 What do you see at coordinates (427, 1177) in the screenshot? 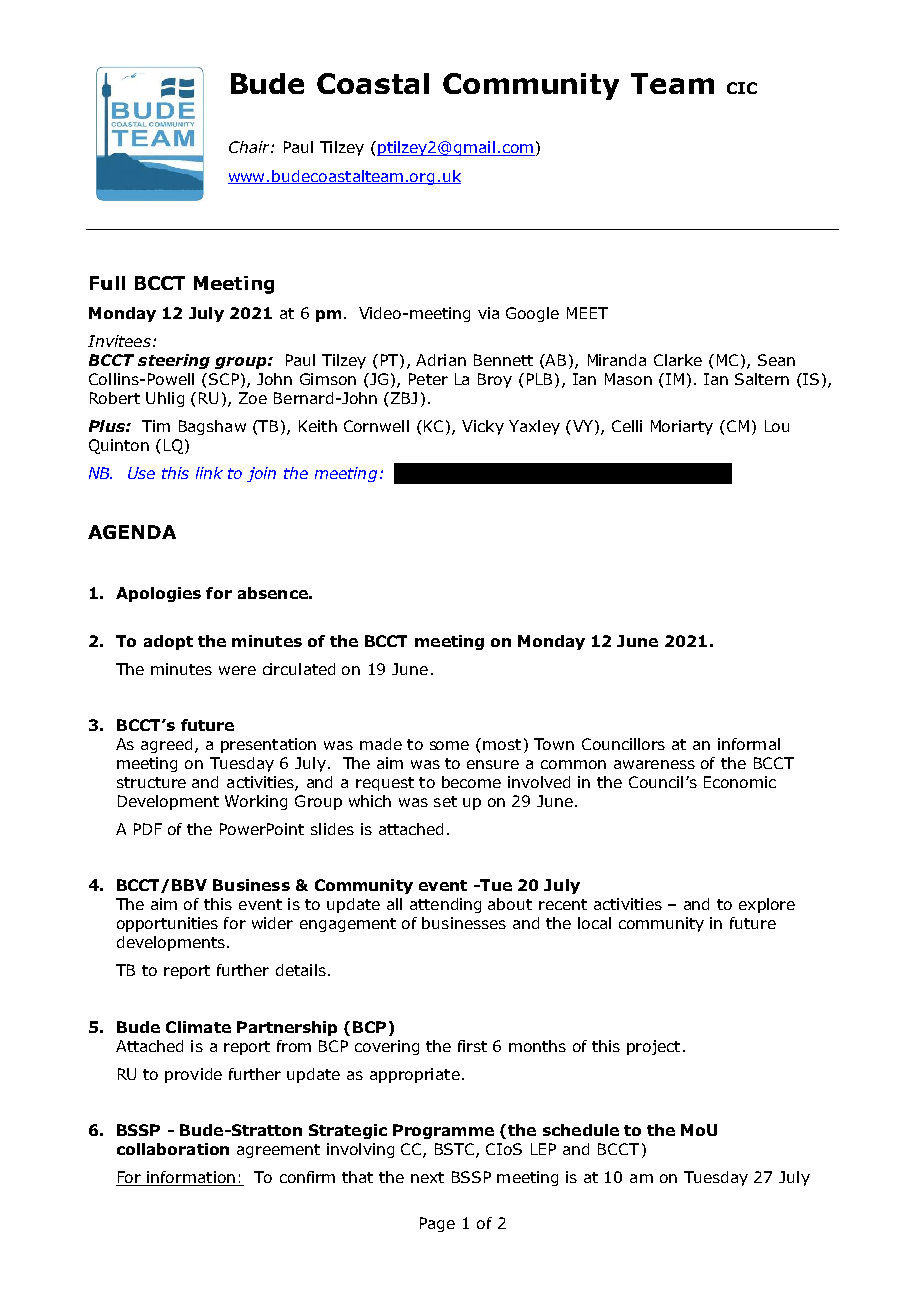
I see `next` at bounding box center [427, 1177].
